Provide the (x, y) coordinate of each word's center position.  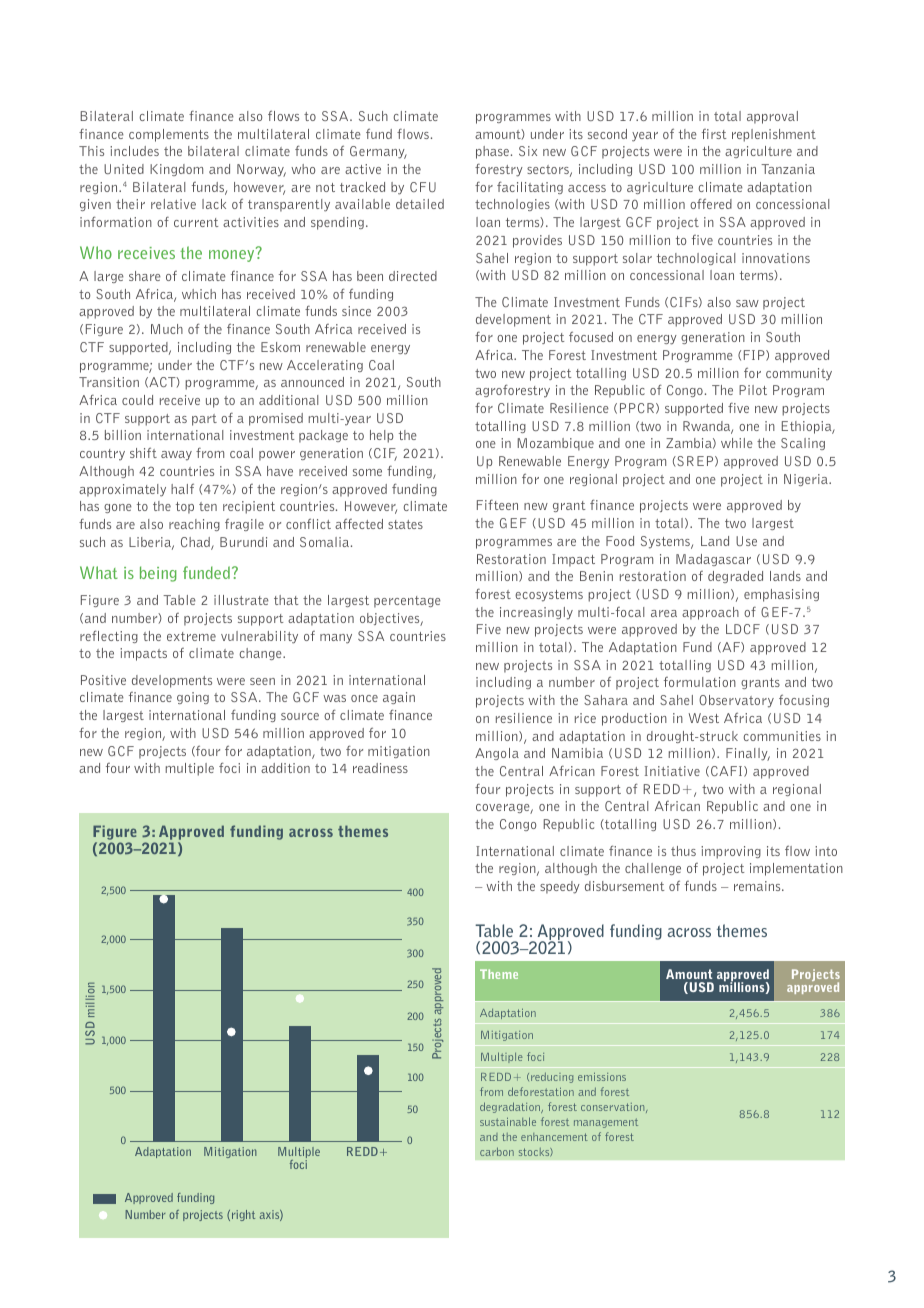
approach (710, 613)
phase (492, 152)
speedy (560, 887)
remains (758, 886)
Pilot (753, 390)
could (137, 400)
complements (169, 135)
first (714, 134)
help (381, 436)
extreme (191, 636)
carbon (497, 1151)
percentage (407, 602)
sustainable (508, 1121)
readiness (380, 768)
